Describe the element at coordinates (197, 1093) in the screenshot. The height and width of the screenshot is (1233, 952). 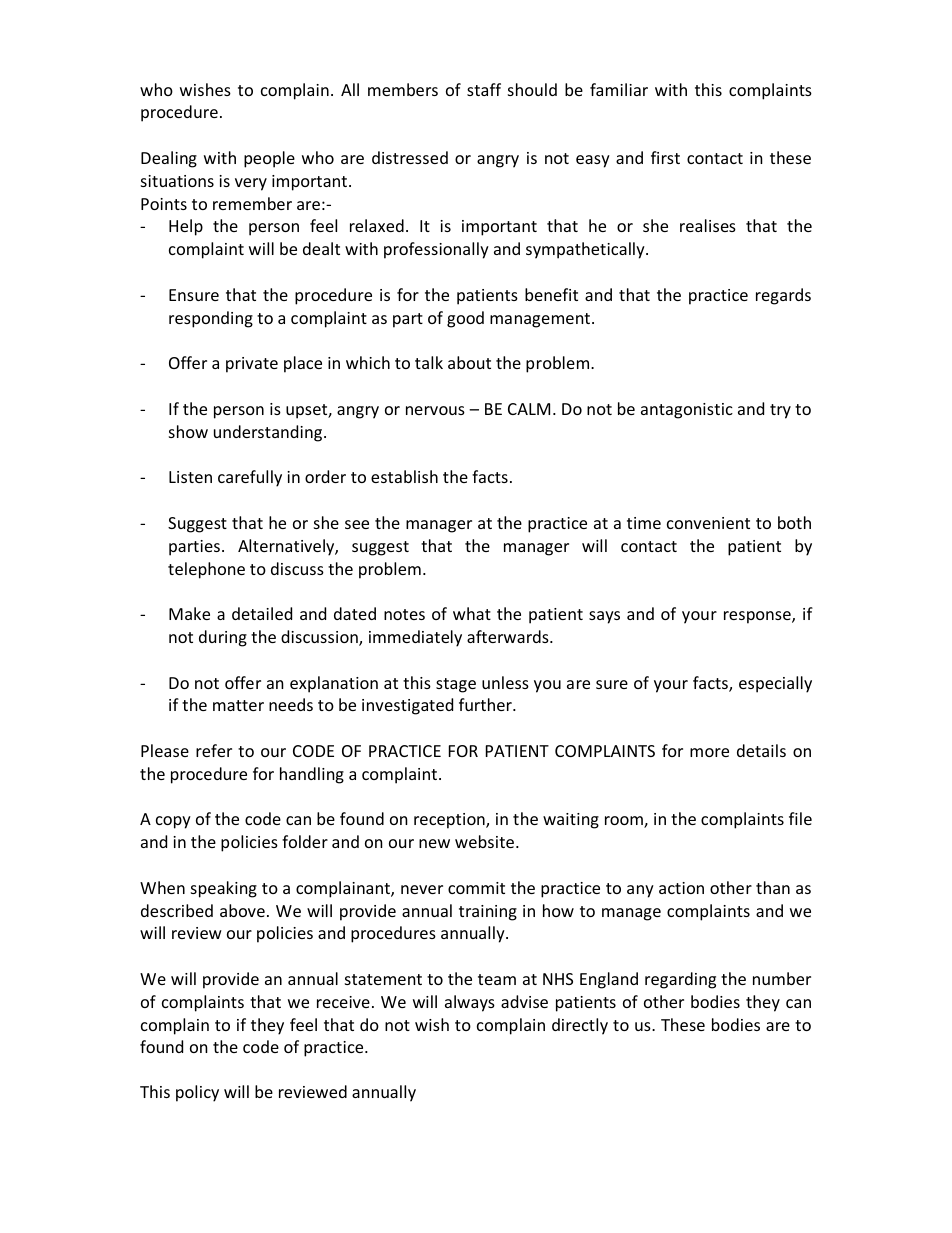
I see `policy` at that location.
